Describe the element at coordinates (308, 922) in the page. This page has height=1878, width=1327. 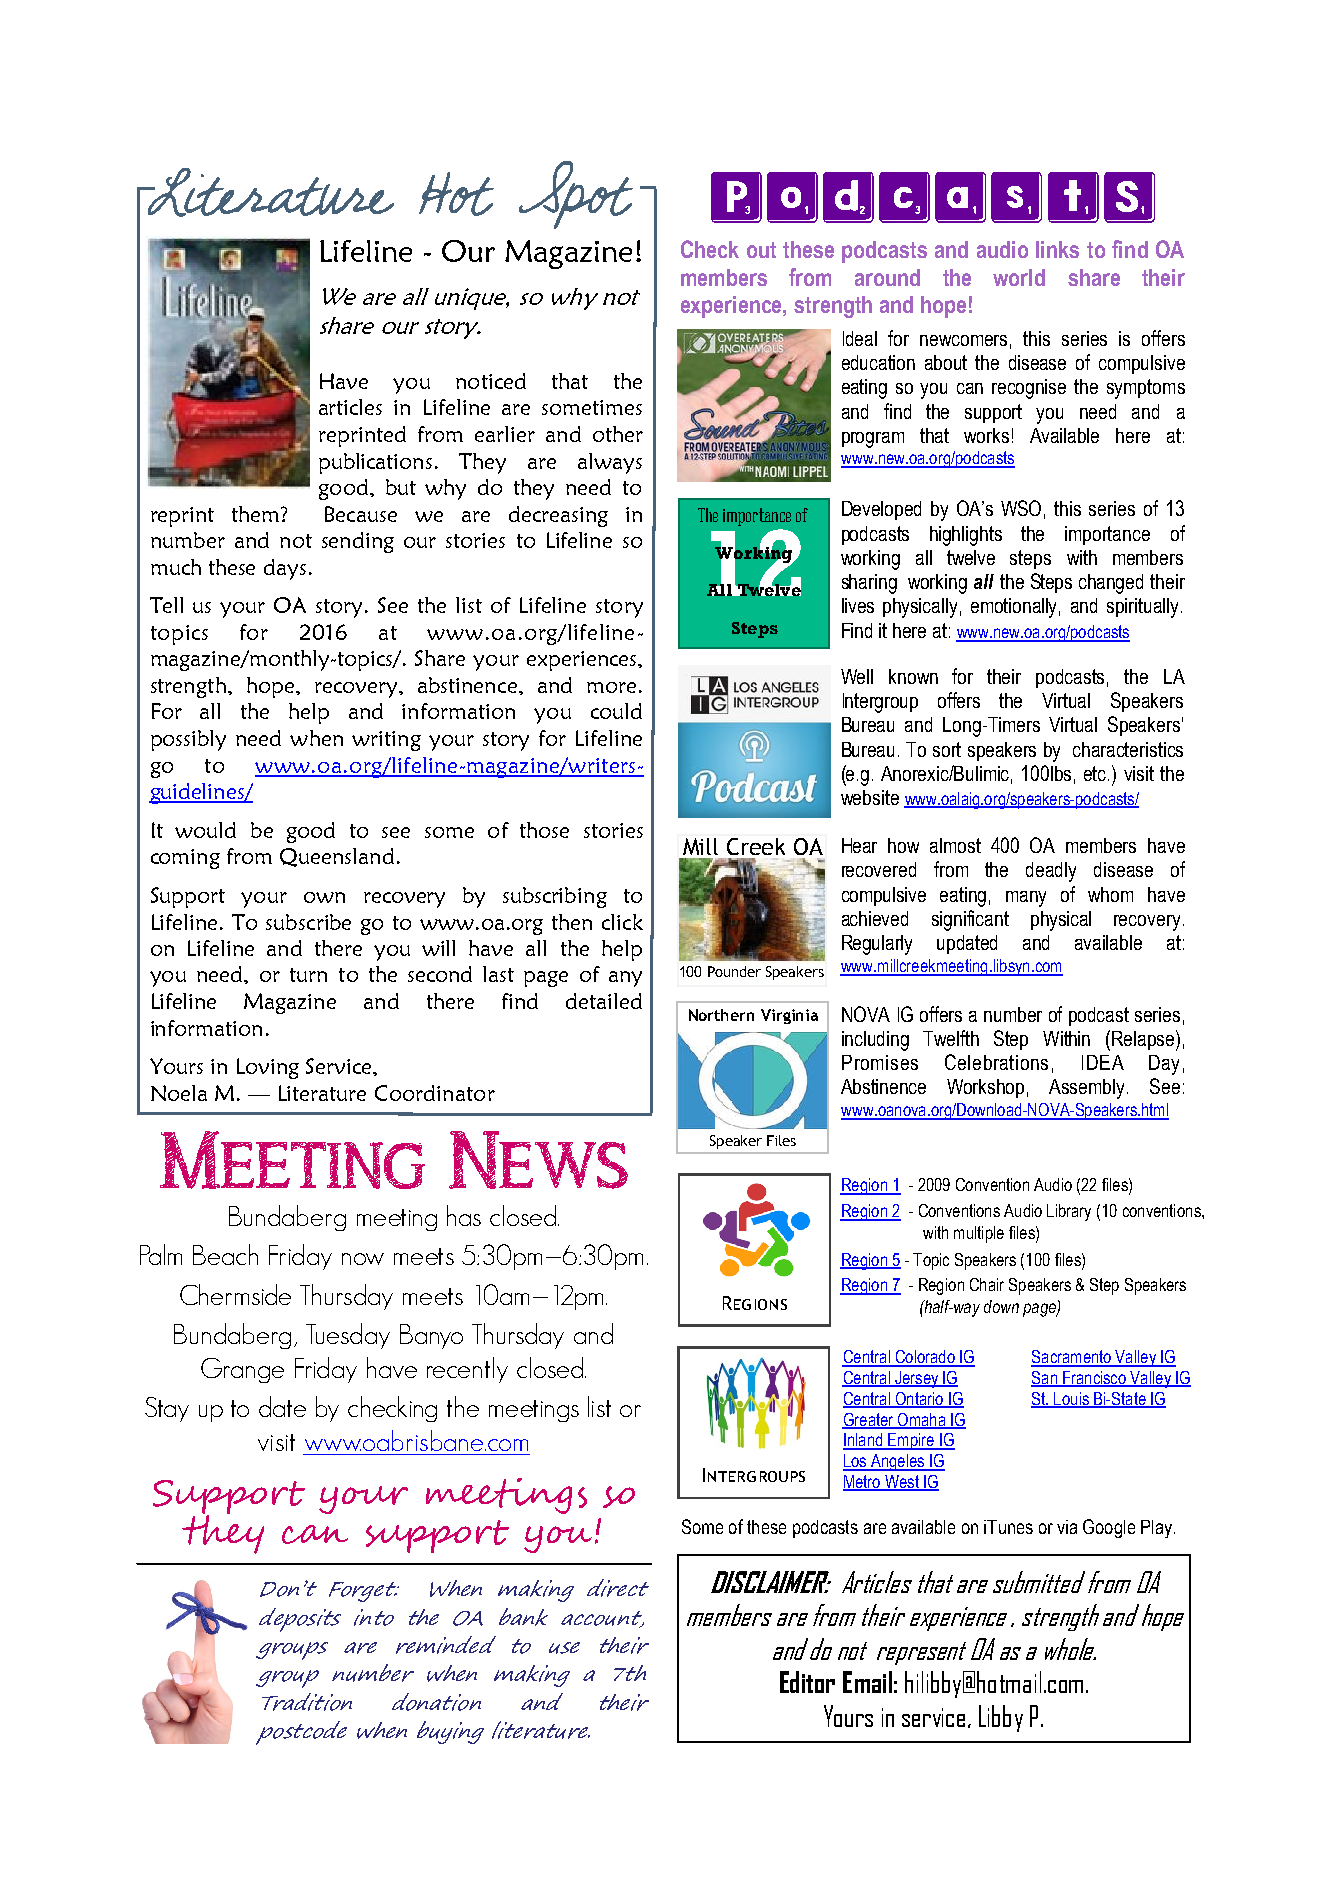
I see `subscribe` at that location.
